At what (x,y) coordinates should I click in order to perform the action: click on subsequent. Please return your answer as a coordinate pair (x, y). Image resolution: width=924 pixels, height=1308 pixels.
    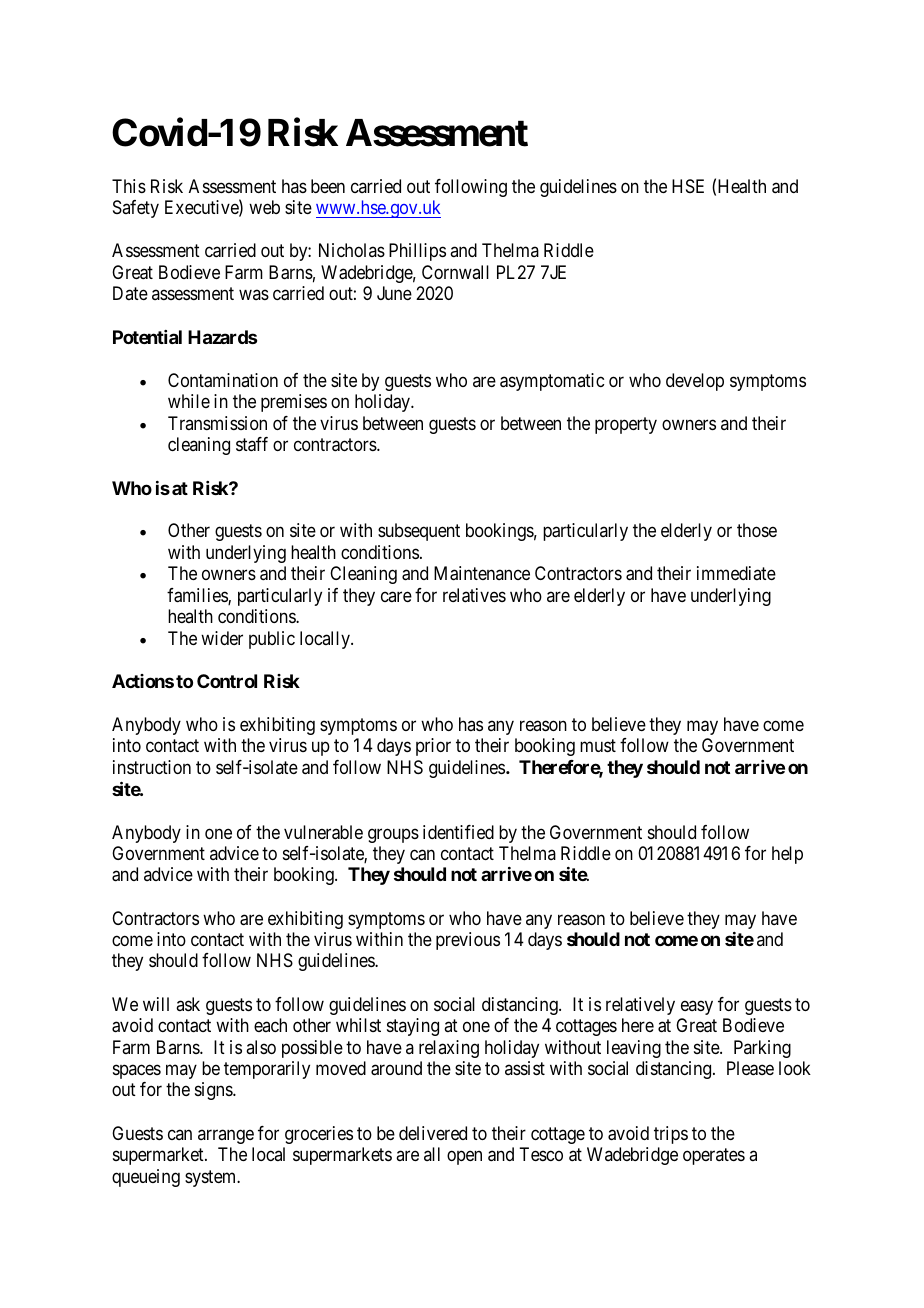
    Looking at the image, I should click on (419, 532).
